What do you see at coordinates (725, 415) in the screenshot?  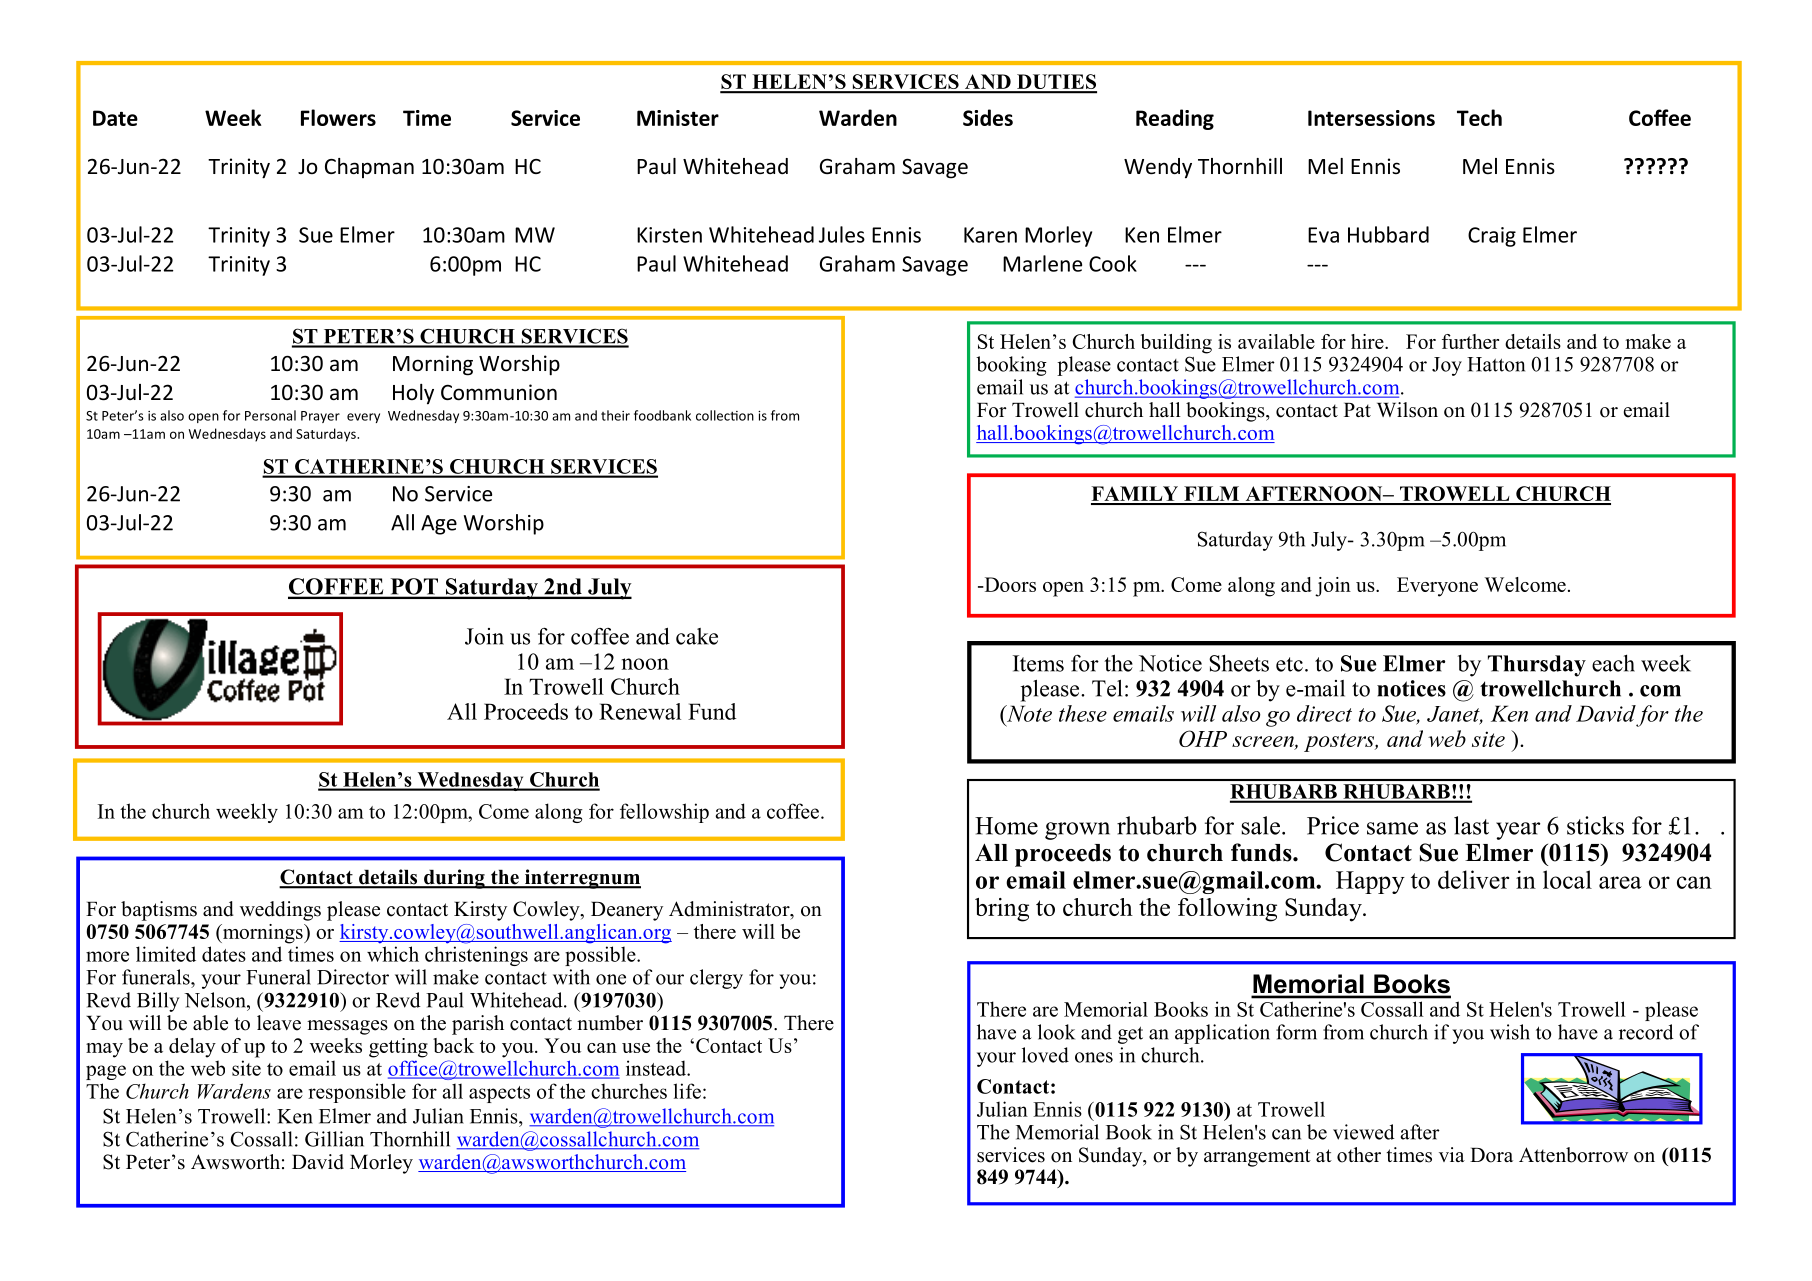 I see `collection` at bounding box center [725, 415].
